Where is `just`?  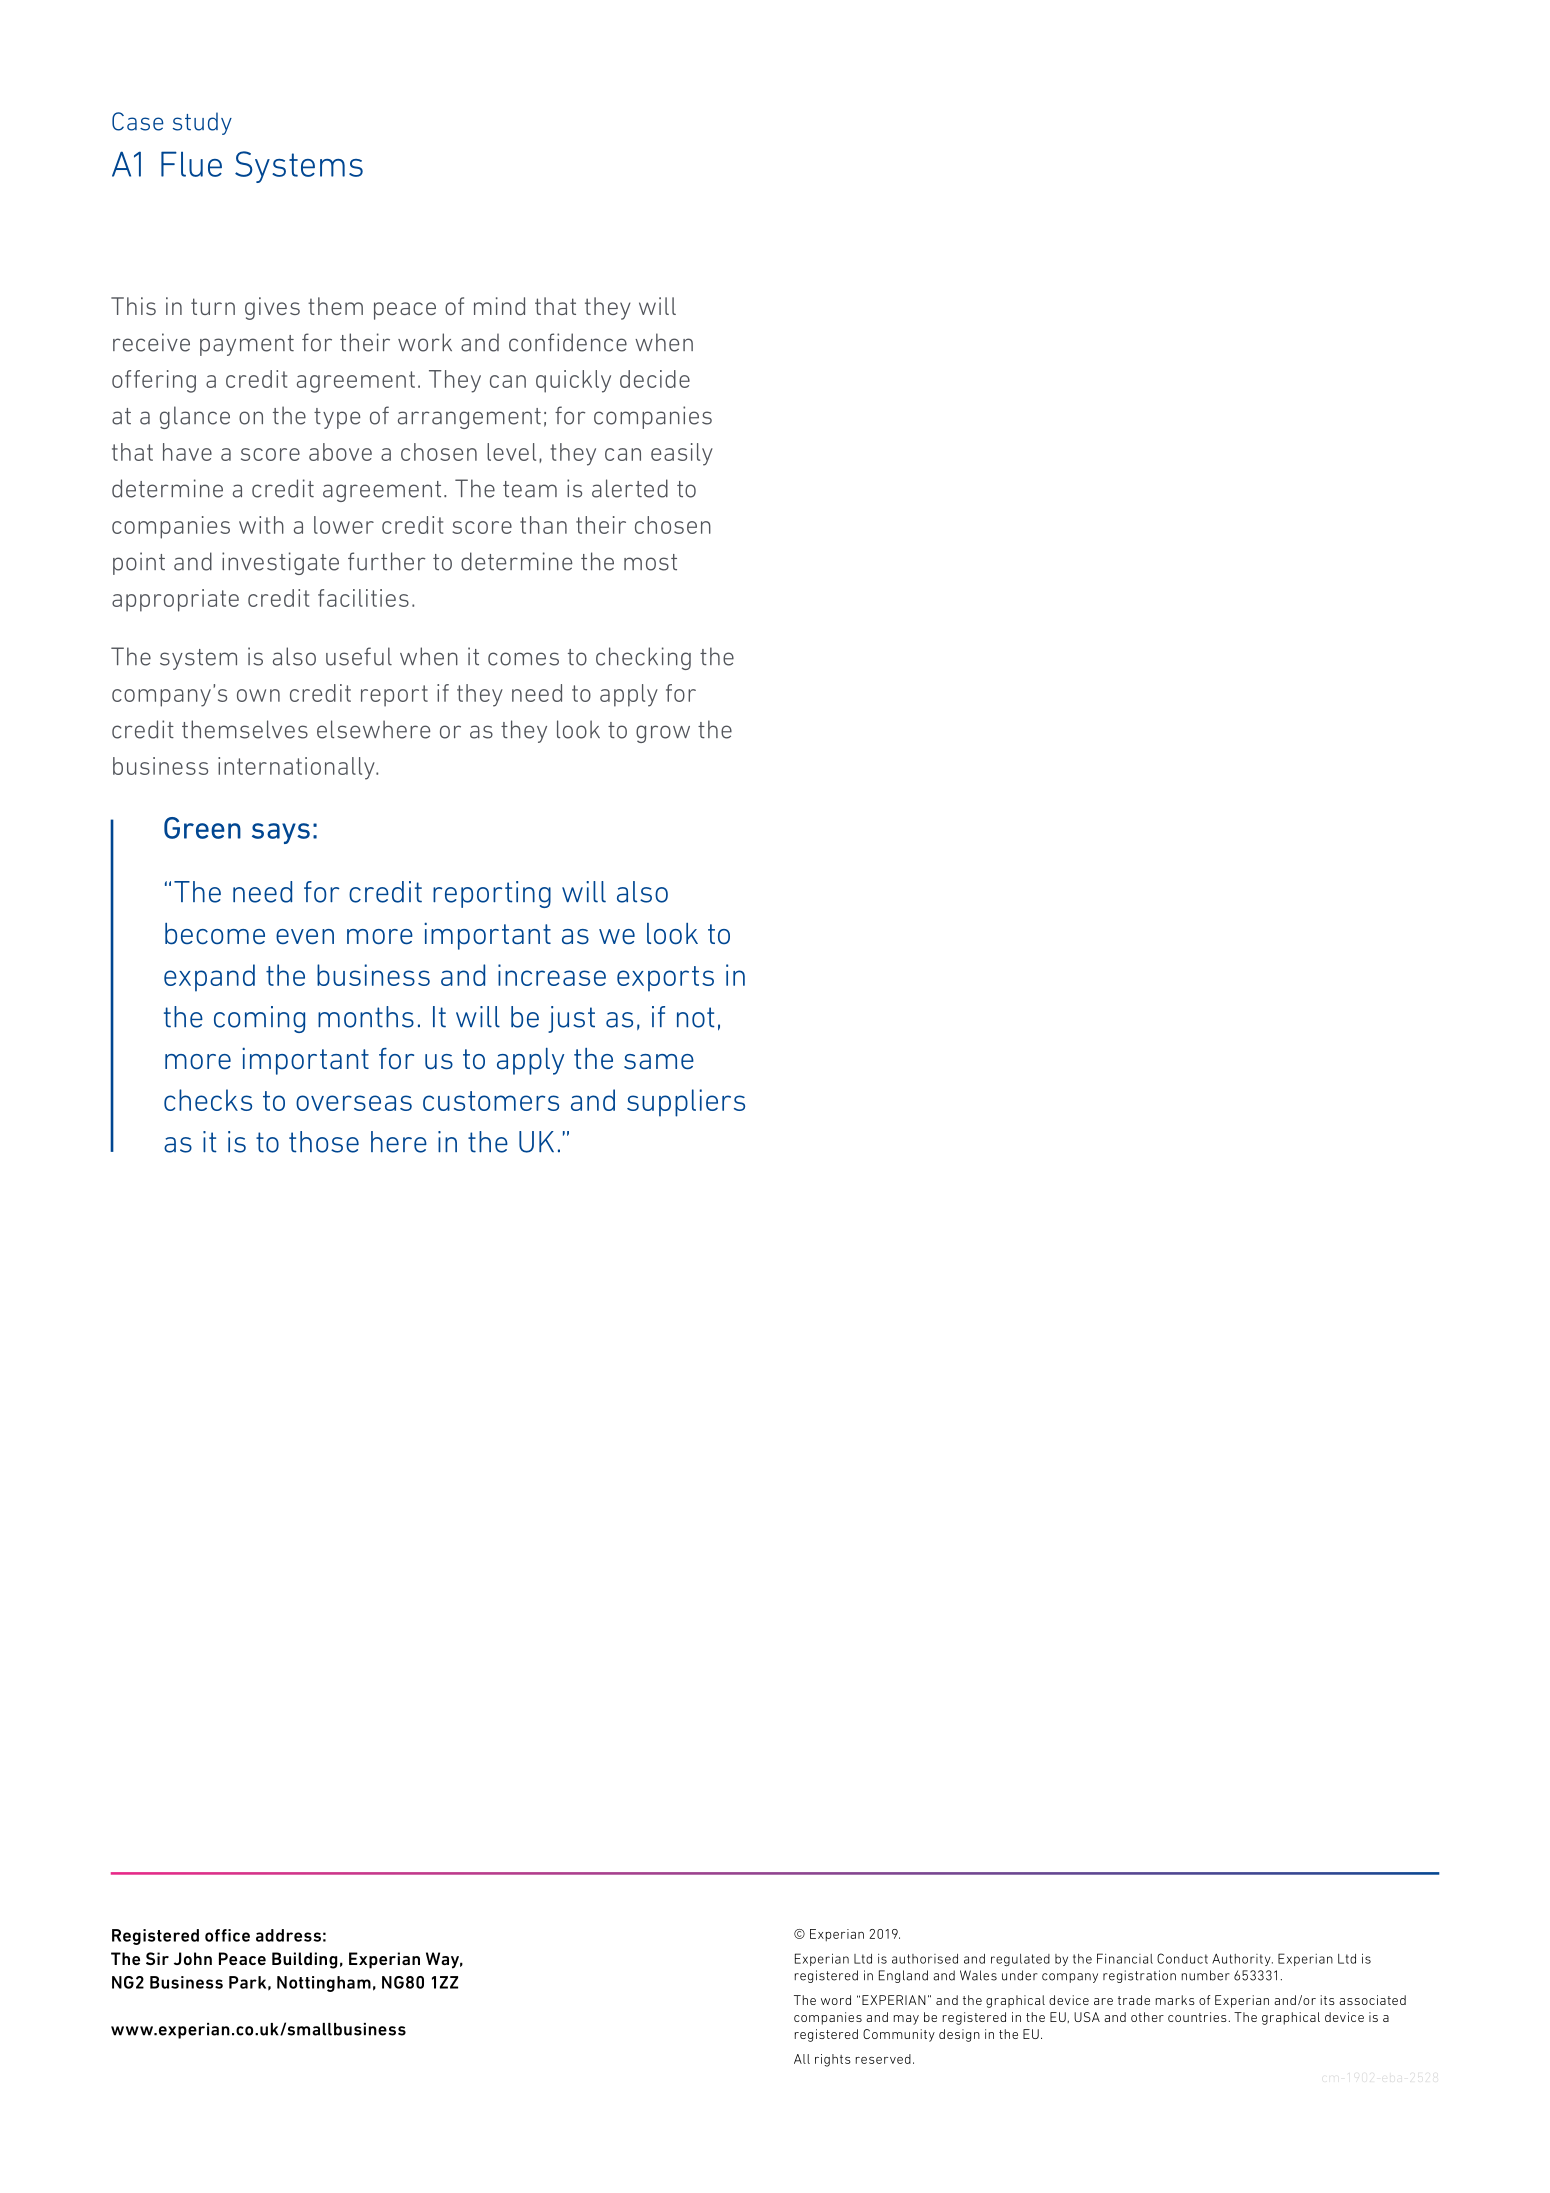 just is located at coordinates (571, 1019).
